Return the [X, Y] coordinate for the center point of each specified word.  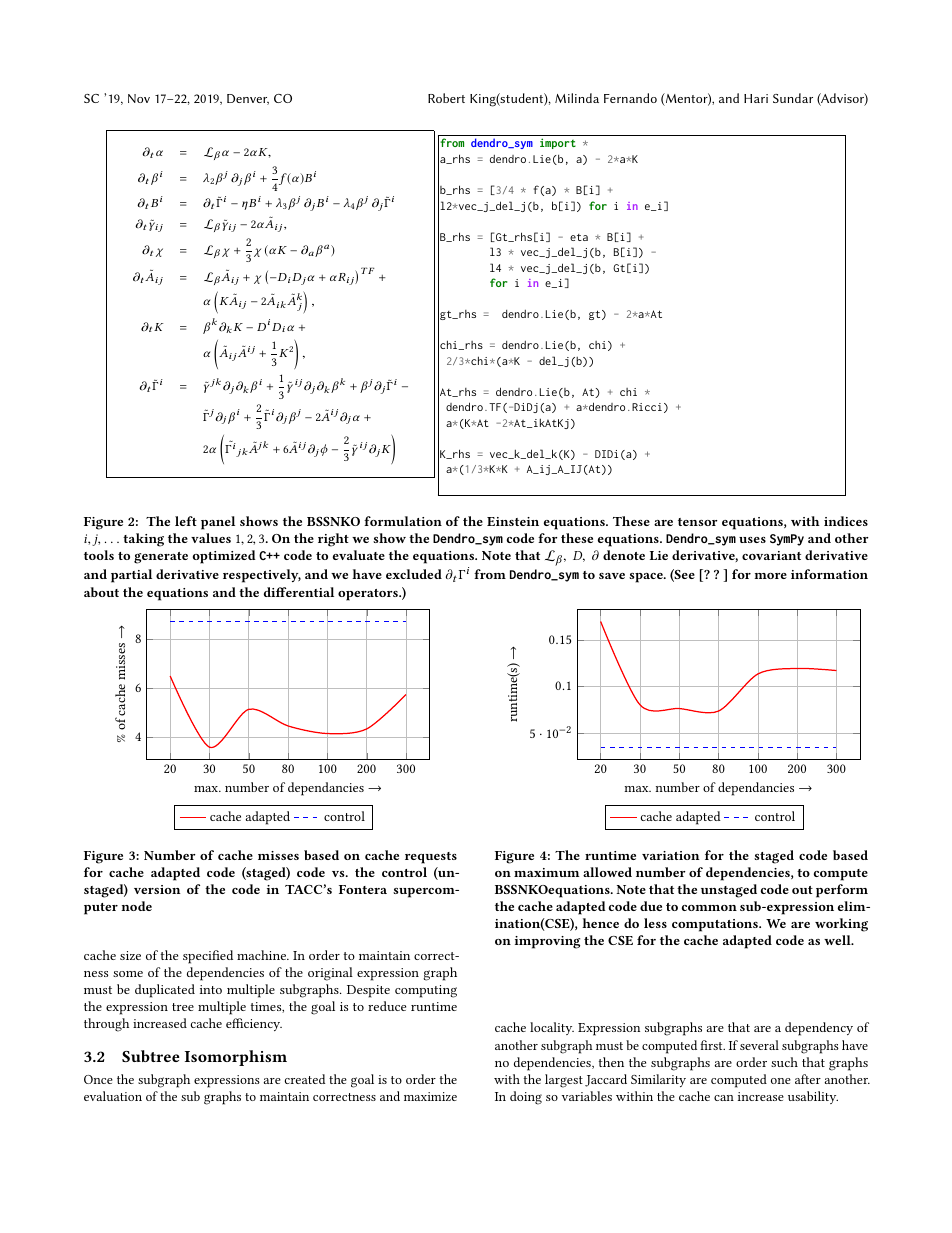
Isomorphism [236, 1058]
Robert [446, 98]
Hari [756, 98]
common [709, 908]
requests [431, 858]
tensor [698, 522]
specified [208, 957]
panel [218, 523]
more [770, 576]
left [186, 521]
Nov [139, 98]
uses [752, 540]
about [101, 592]
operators [369, 595]
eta [579, 237]
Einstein [513, 521]
